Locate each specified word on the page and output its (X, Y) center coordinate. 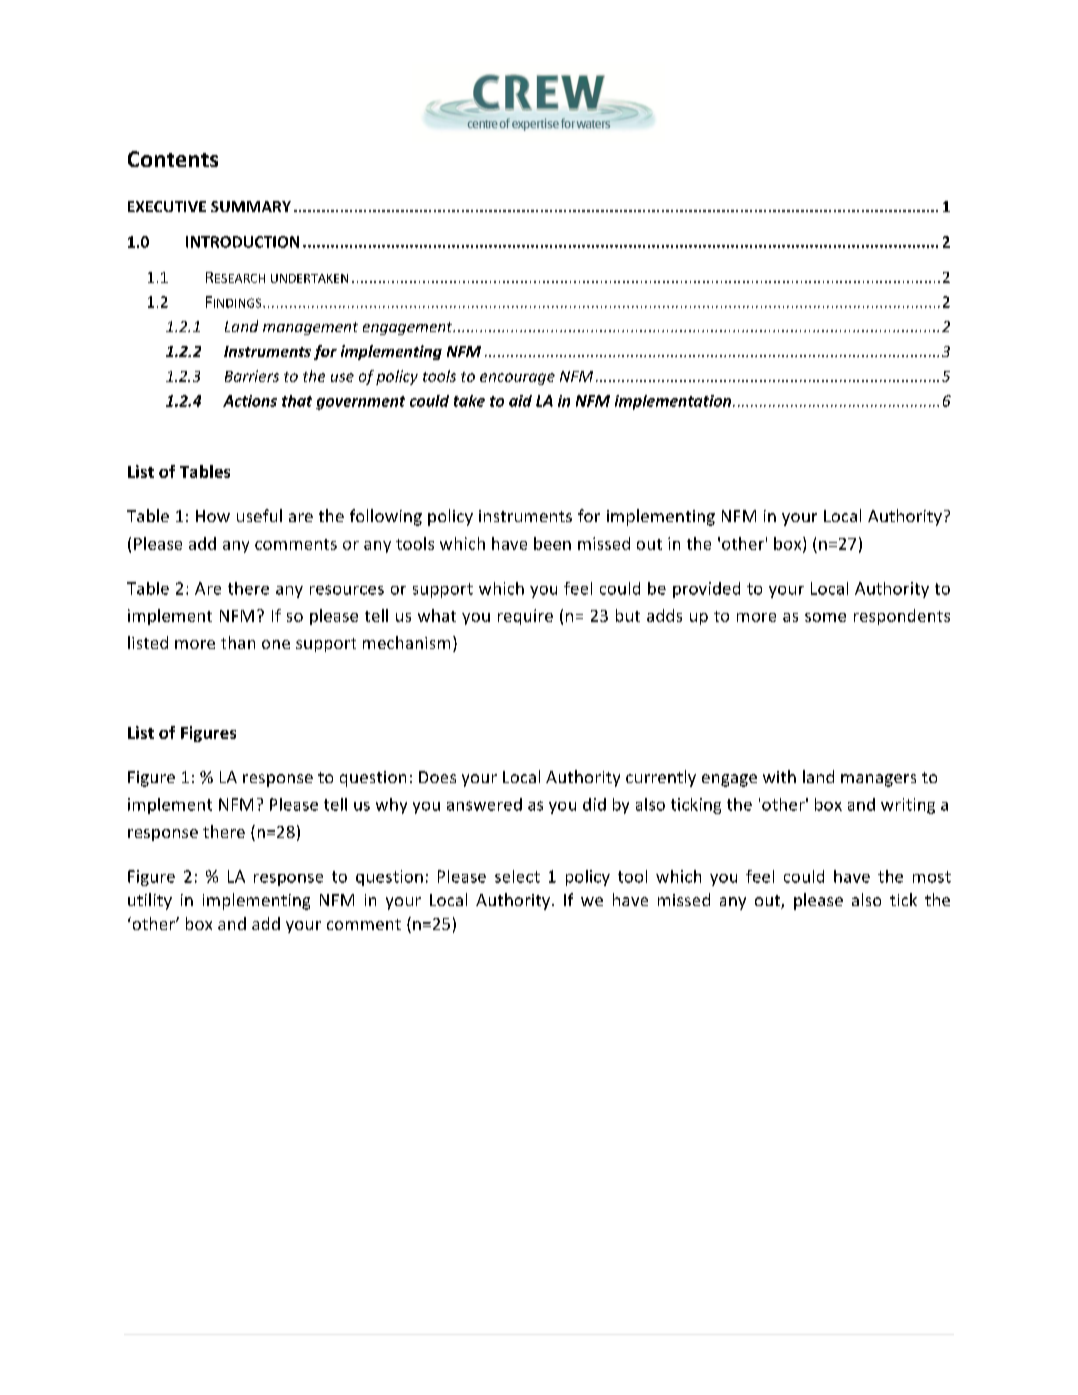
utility (150, 901)
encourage (517, 379)
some (825, 617)
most (932, 877)
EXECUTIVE (167, 206)
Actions (250, 401)
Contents (173, 159)
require (525, 617)
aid (520, 401)
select (517, 876)
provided (706, 590)
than (238, 642)
